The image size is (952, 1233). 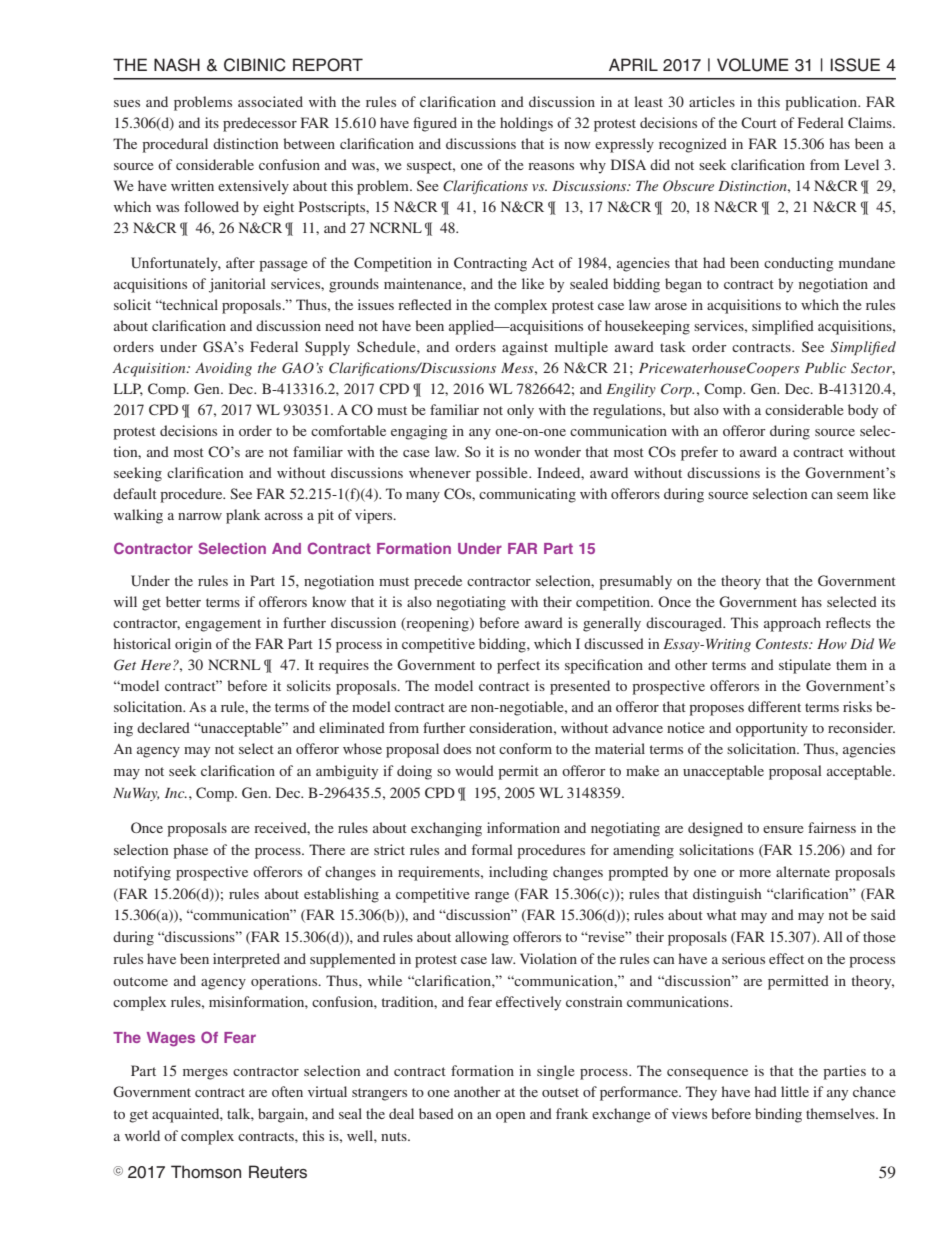 I want to click on Sector, so click(x=873, y=368).
